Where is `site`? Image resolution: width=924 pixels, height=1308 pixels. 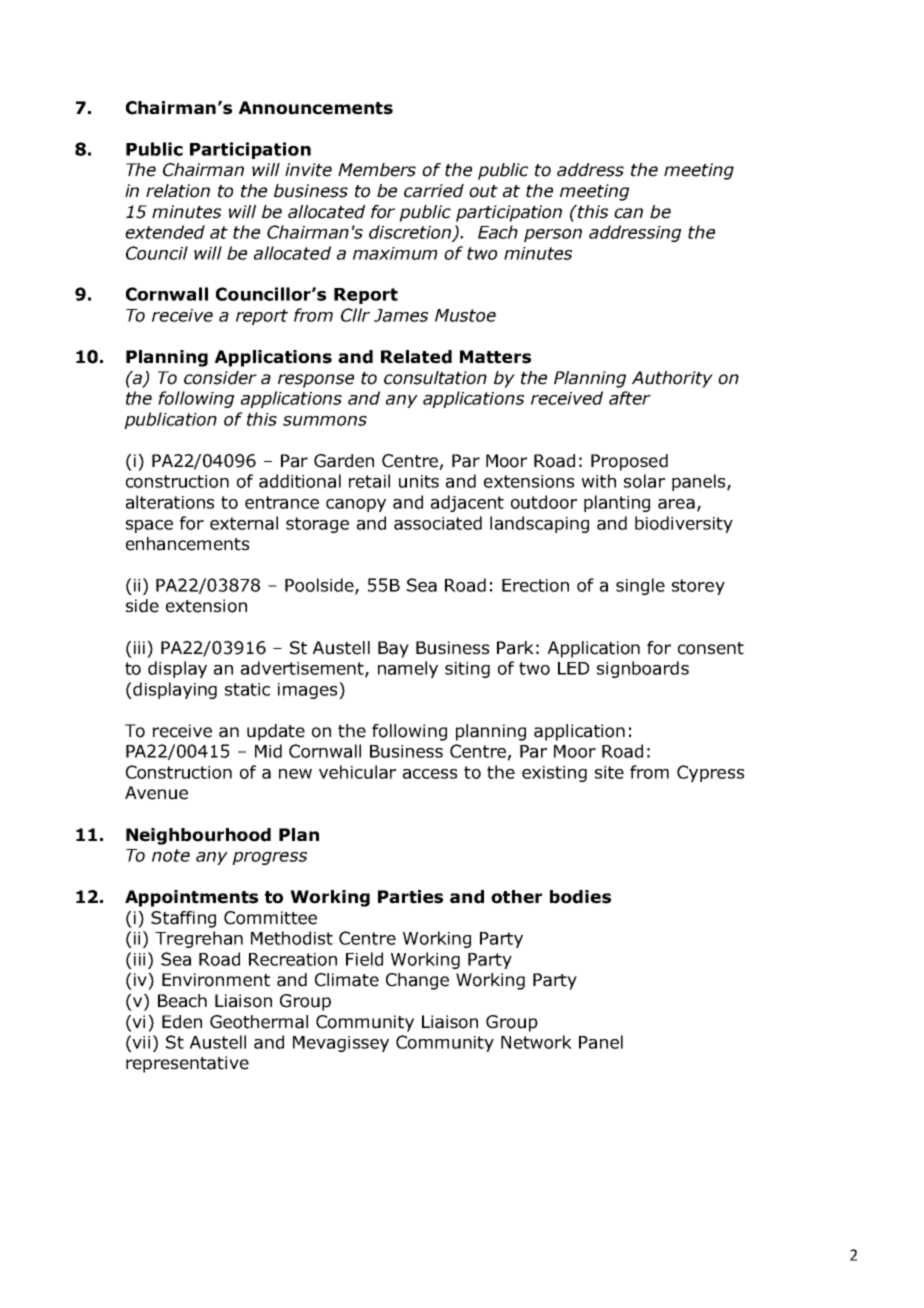
site is located at coordinates (609, 772).
